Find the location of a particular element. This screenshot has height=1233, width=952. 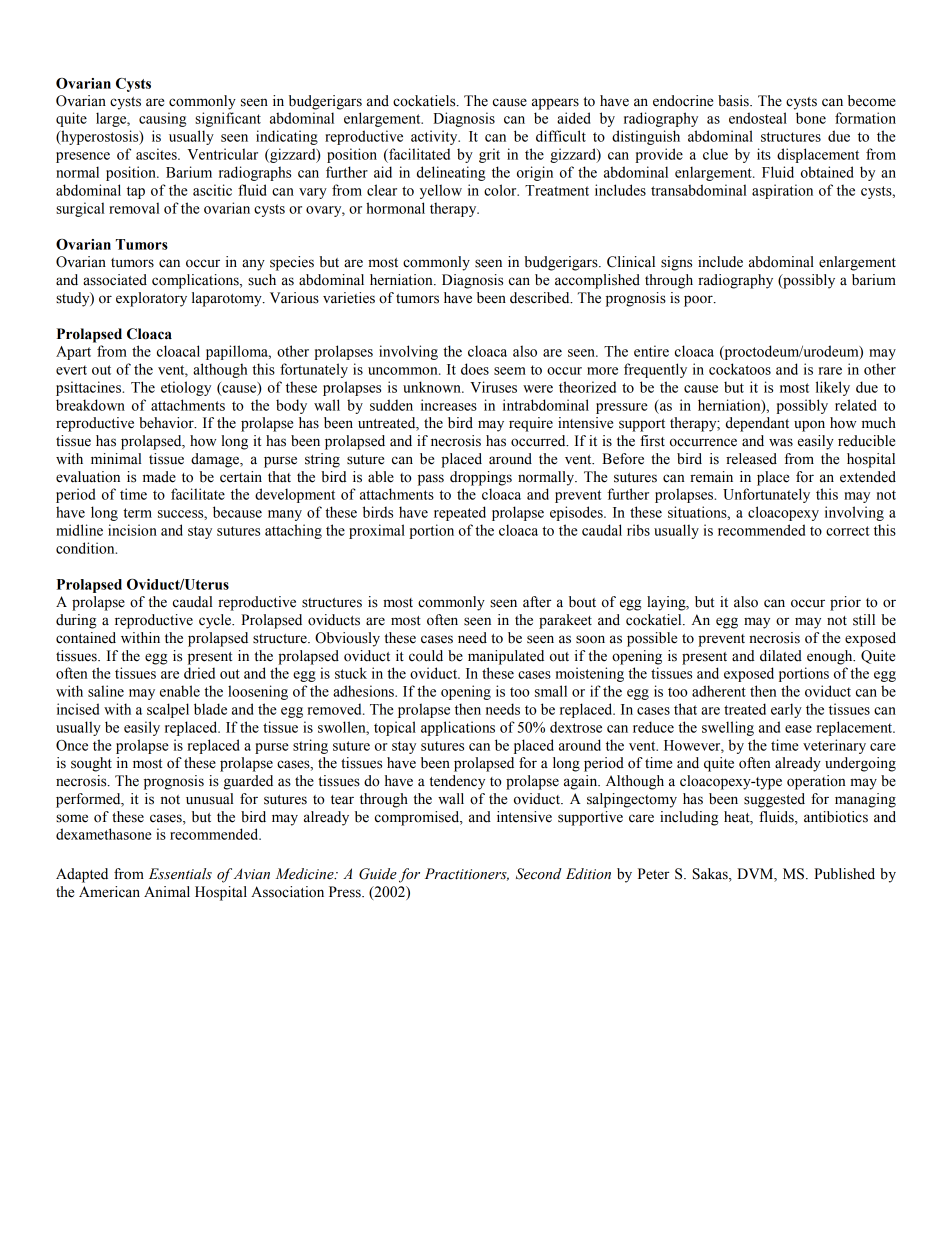

Second is located at coordinates (539, 874).
